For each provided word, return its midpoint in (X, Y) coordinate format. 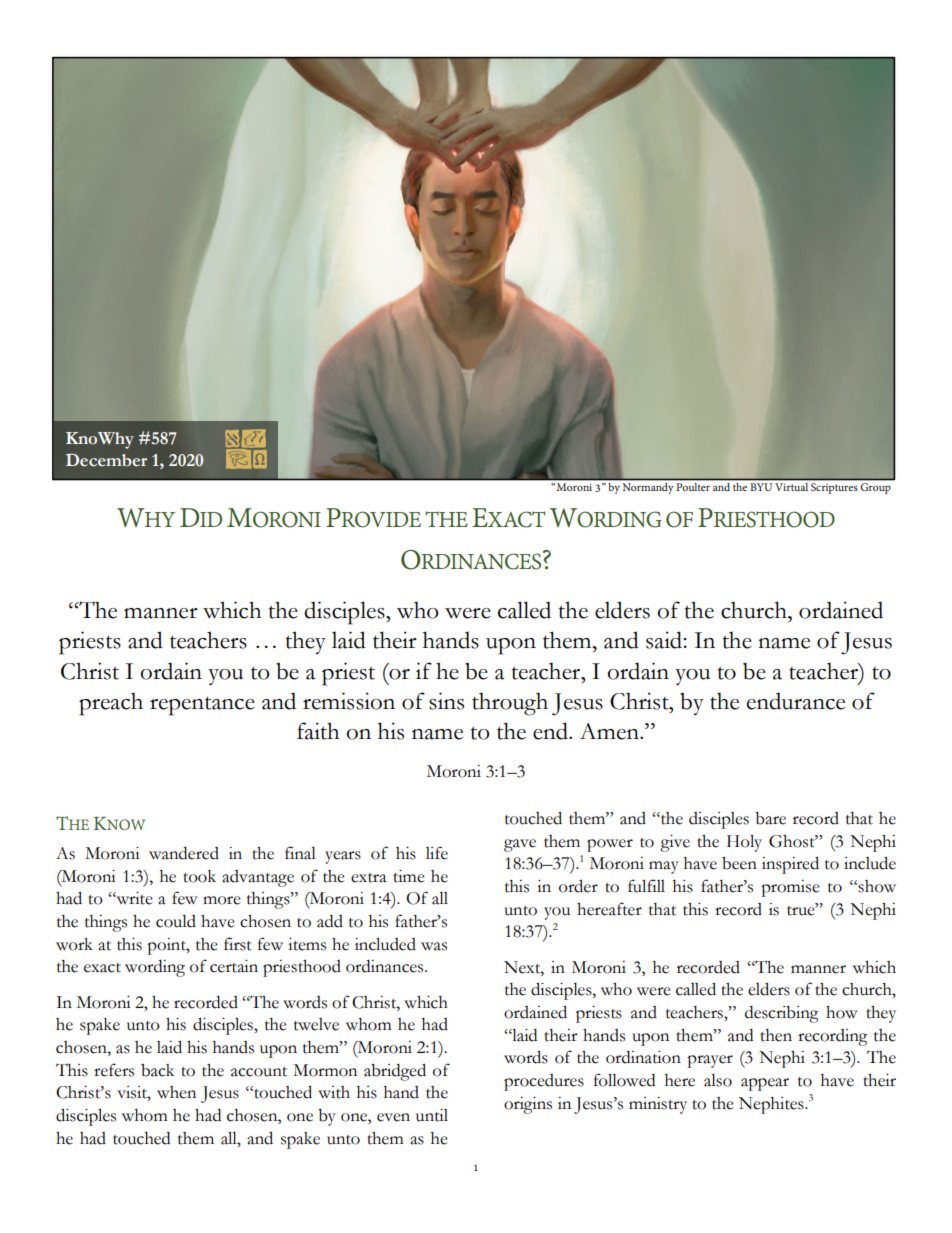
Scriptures (834, 488)
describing (782, 1014)
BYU (761, 487)
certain (234, 966)
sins (446, 701)
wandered (184, 853)
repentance (202, 706)
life (437, 853)
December (106, 460)
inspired (790, 865)
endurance (796, 701)
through (510, 704)
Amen (610, 731)
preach (111, 704)
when (176, 1092)
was (434, 946)
